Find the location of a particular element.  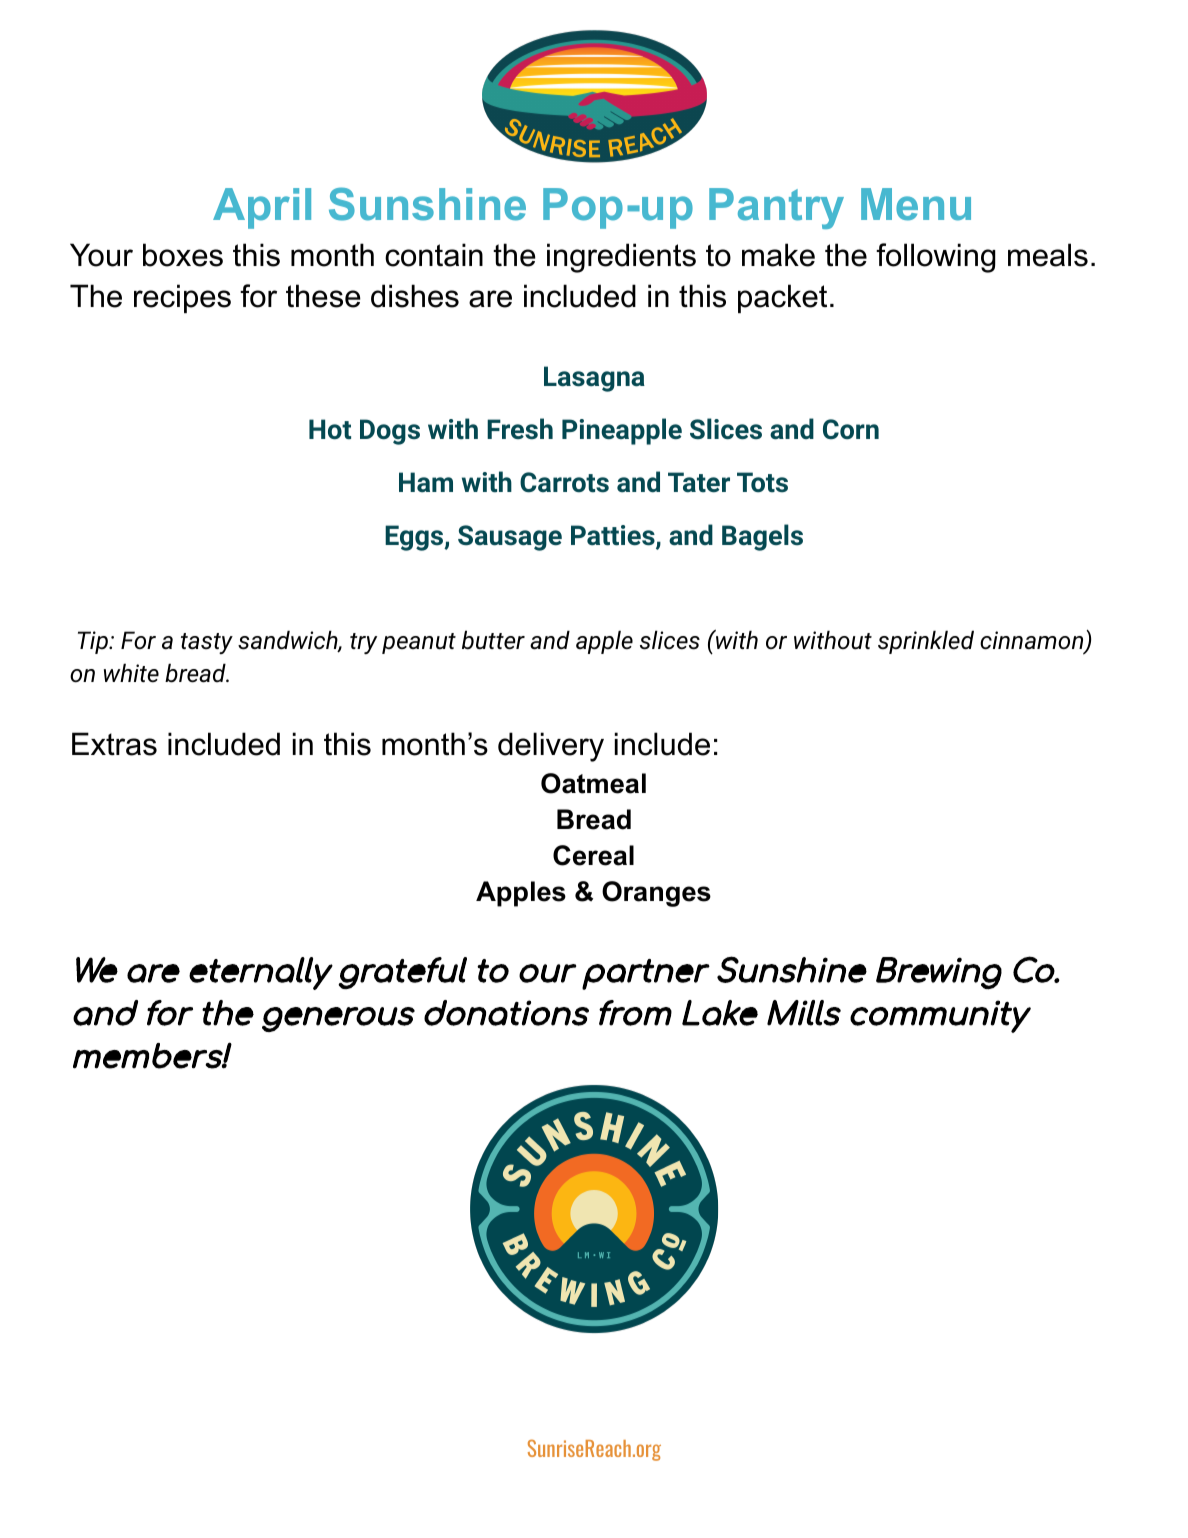

April is located at coordinates (262, 208).
